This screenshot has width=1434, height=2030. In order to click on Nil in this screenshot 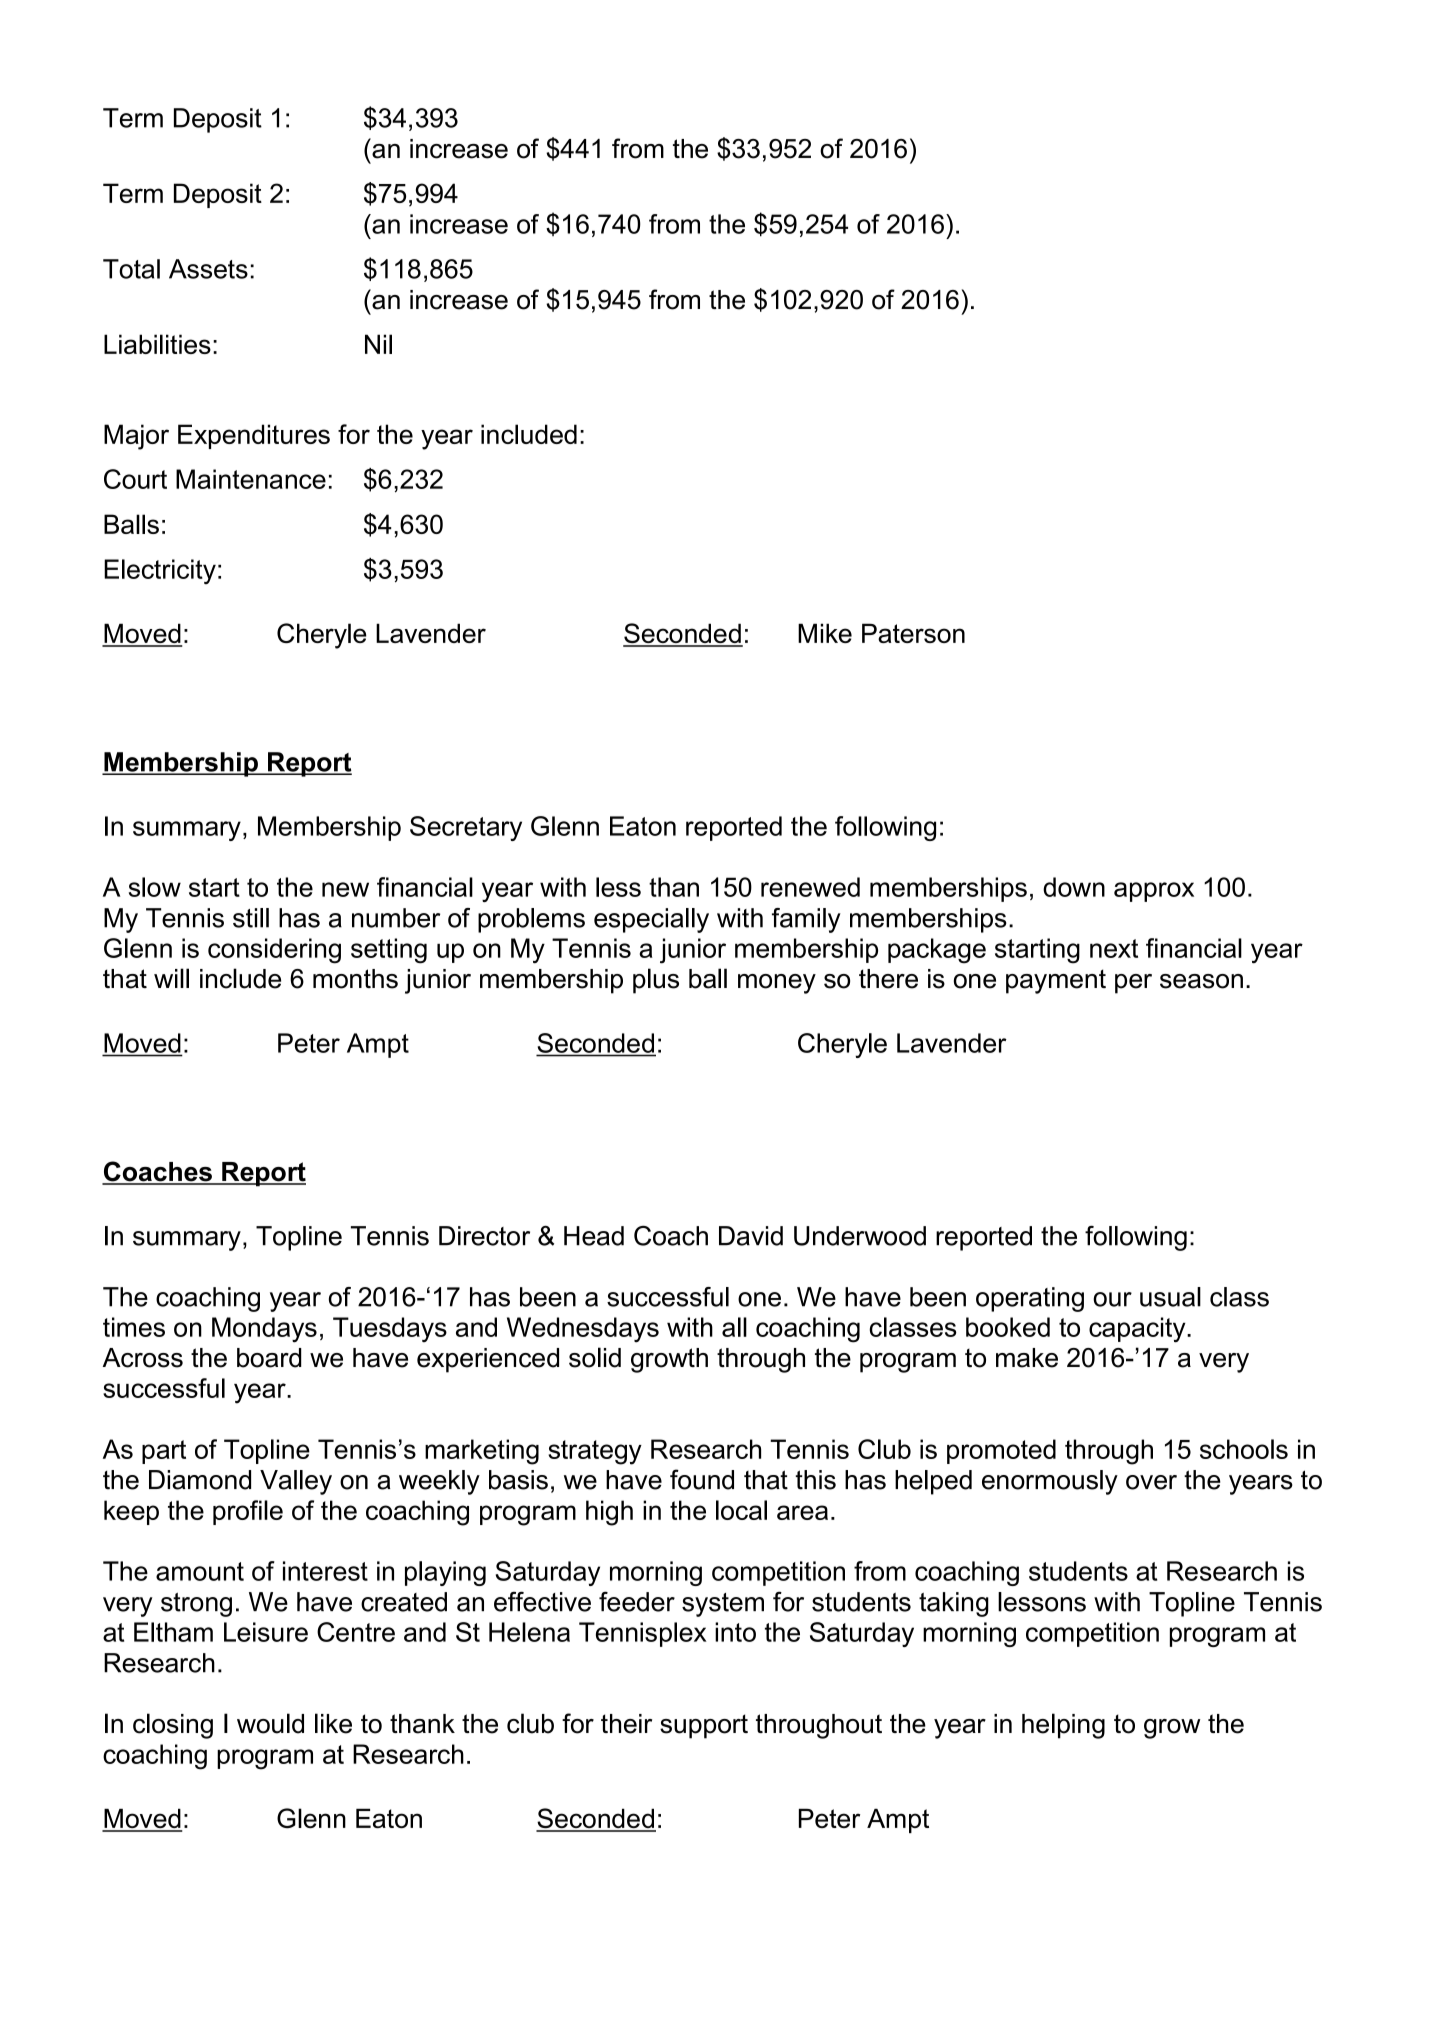, I will do `click(378, 344)`.
